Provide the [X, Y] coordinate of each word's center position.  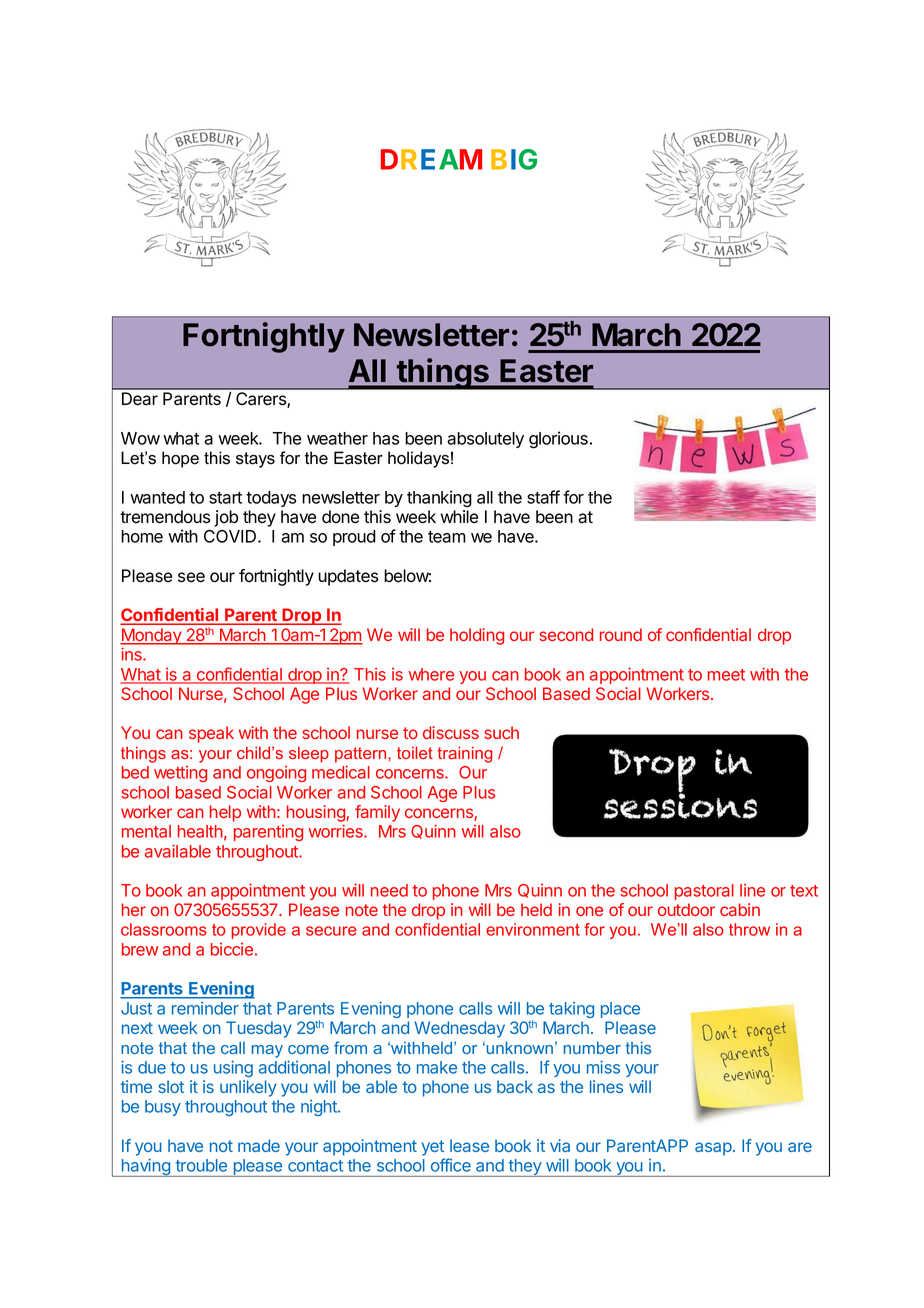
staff [543, 497]
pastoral [704, 892]
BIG [514, 159]
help [225, 813]
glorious [558, 440]
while [459, 517]
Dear [140, 399]
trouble [201, 1165]
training [465, 754]
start [225, 498]
